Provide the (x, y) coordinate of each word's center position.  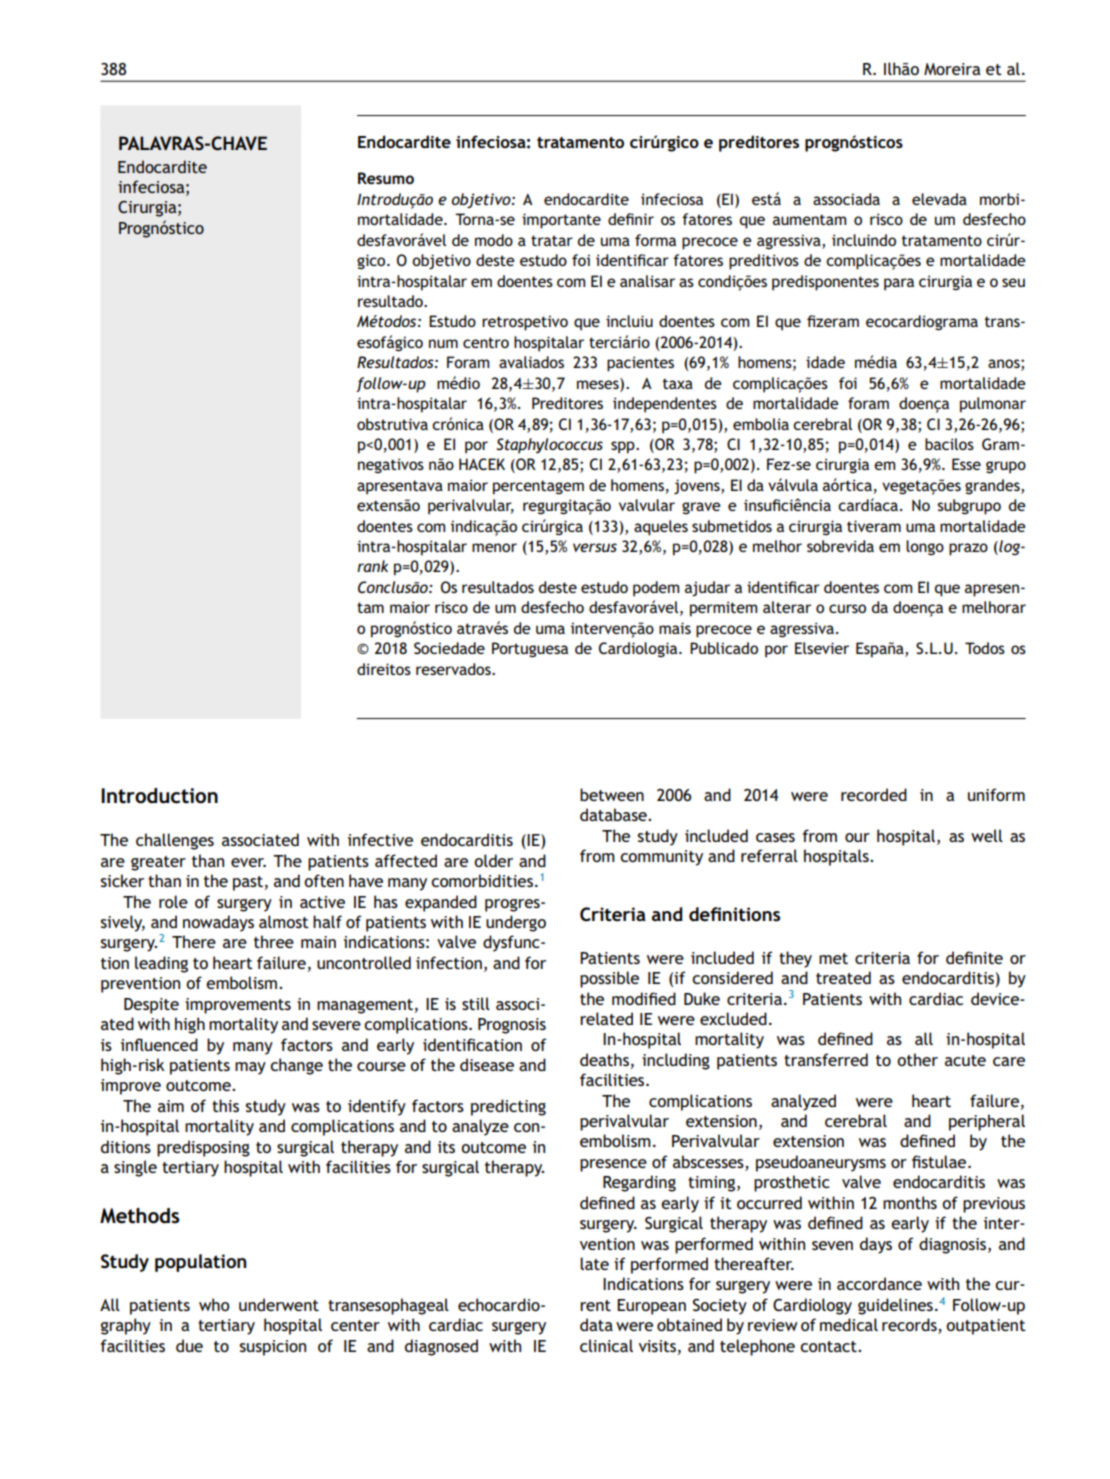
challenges (175, 841)
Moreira (952, 69)
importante (561, 221)
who (214, 1304)
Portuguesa (530, 650)
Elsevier (822, 648)
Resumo (386, 178)
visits (657, 1346)
